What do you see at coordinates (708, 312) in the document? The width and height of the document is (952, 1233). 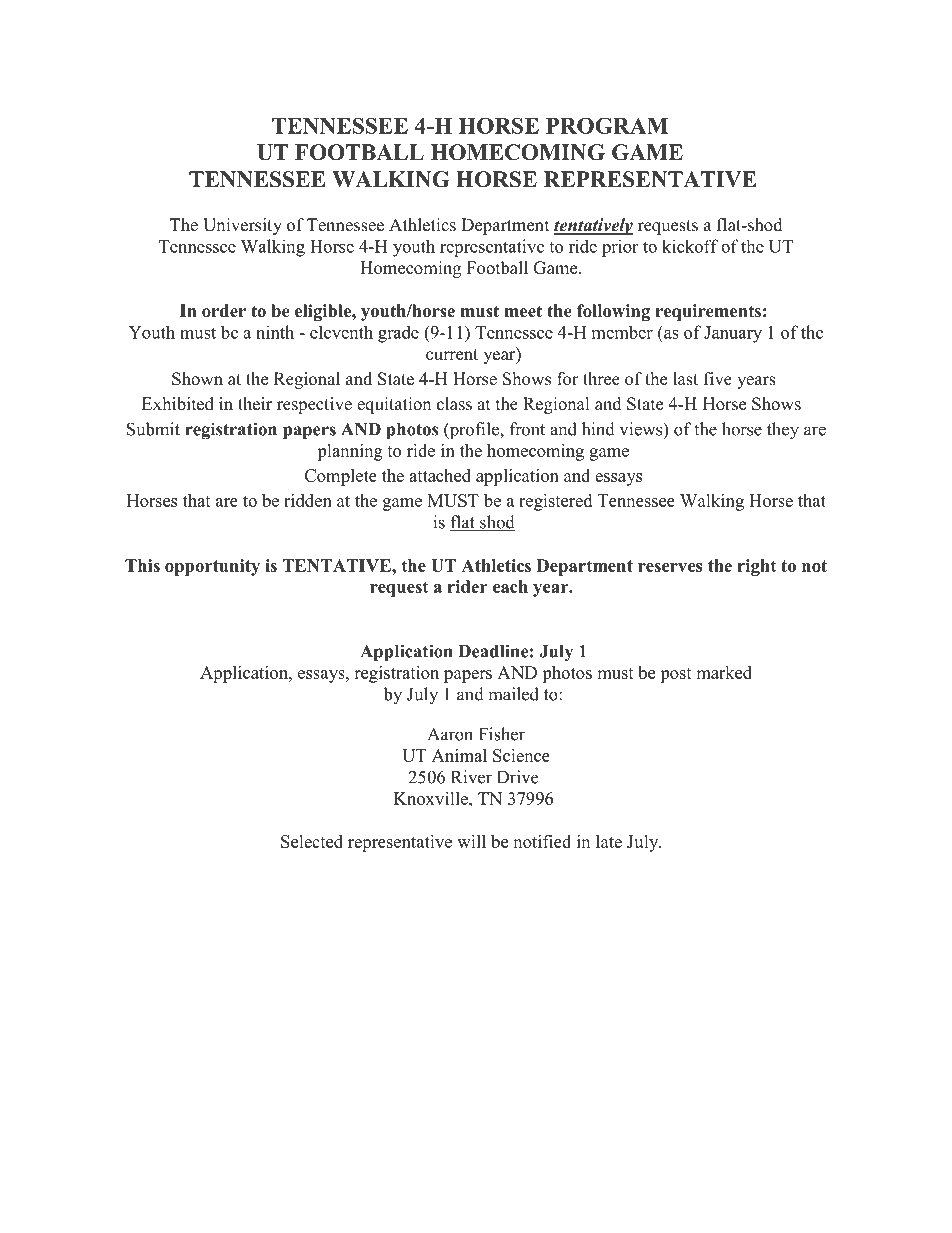 I see `requirements` at bounding box center [708, 312].
